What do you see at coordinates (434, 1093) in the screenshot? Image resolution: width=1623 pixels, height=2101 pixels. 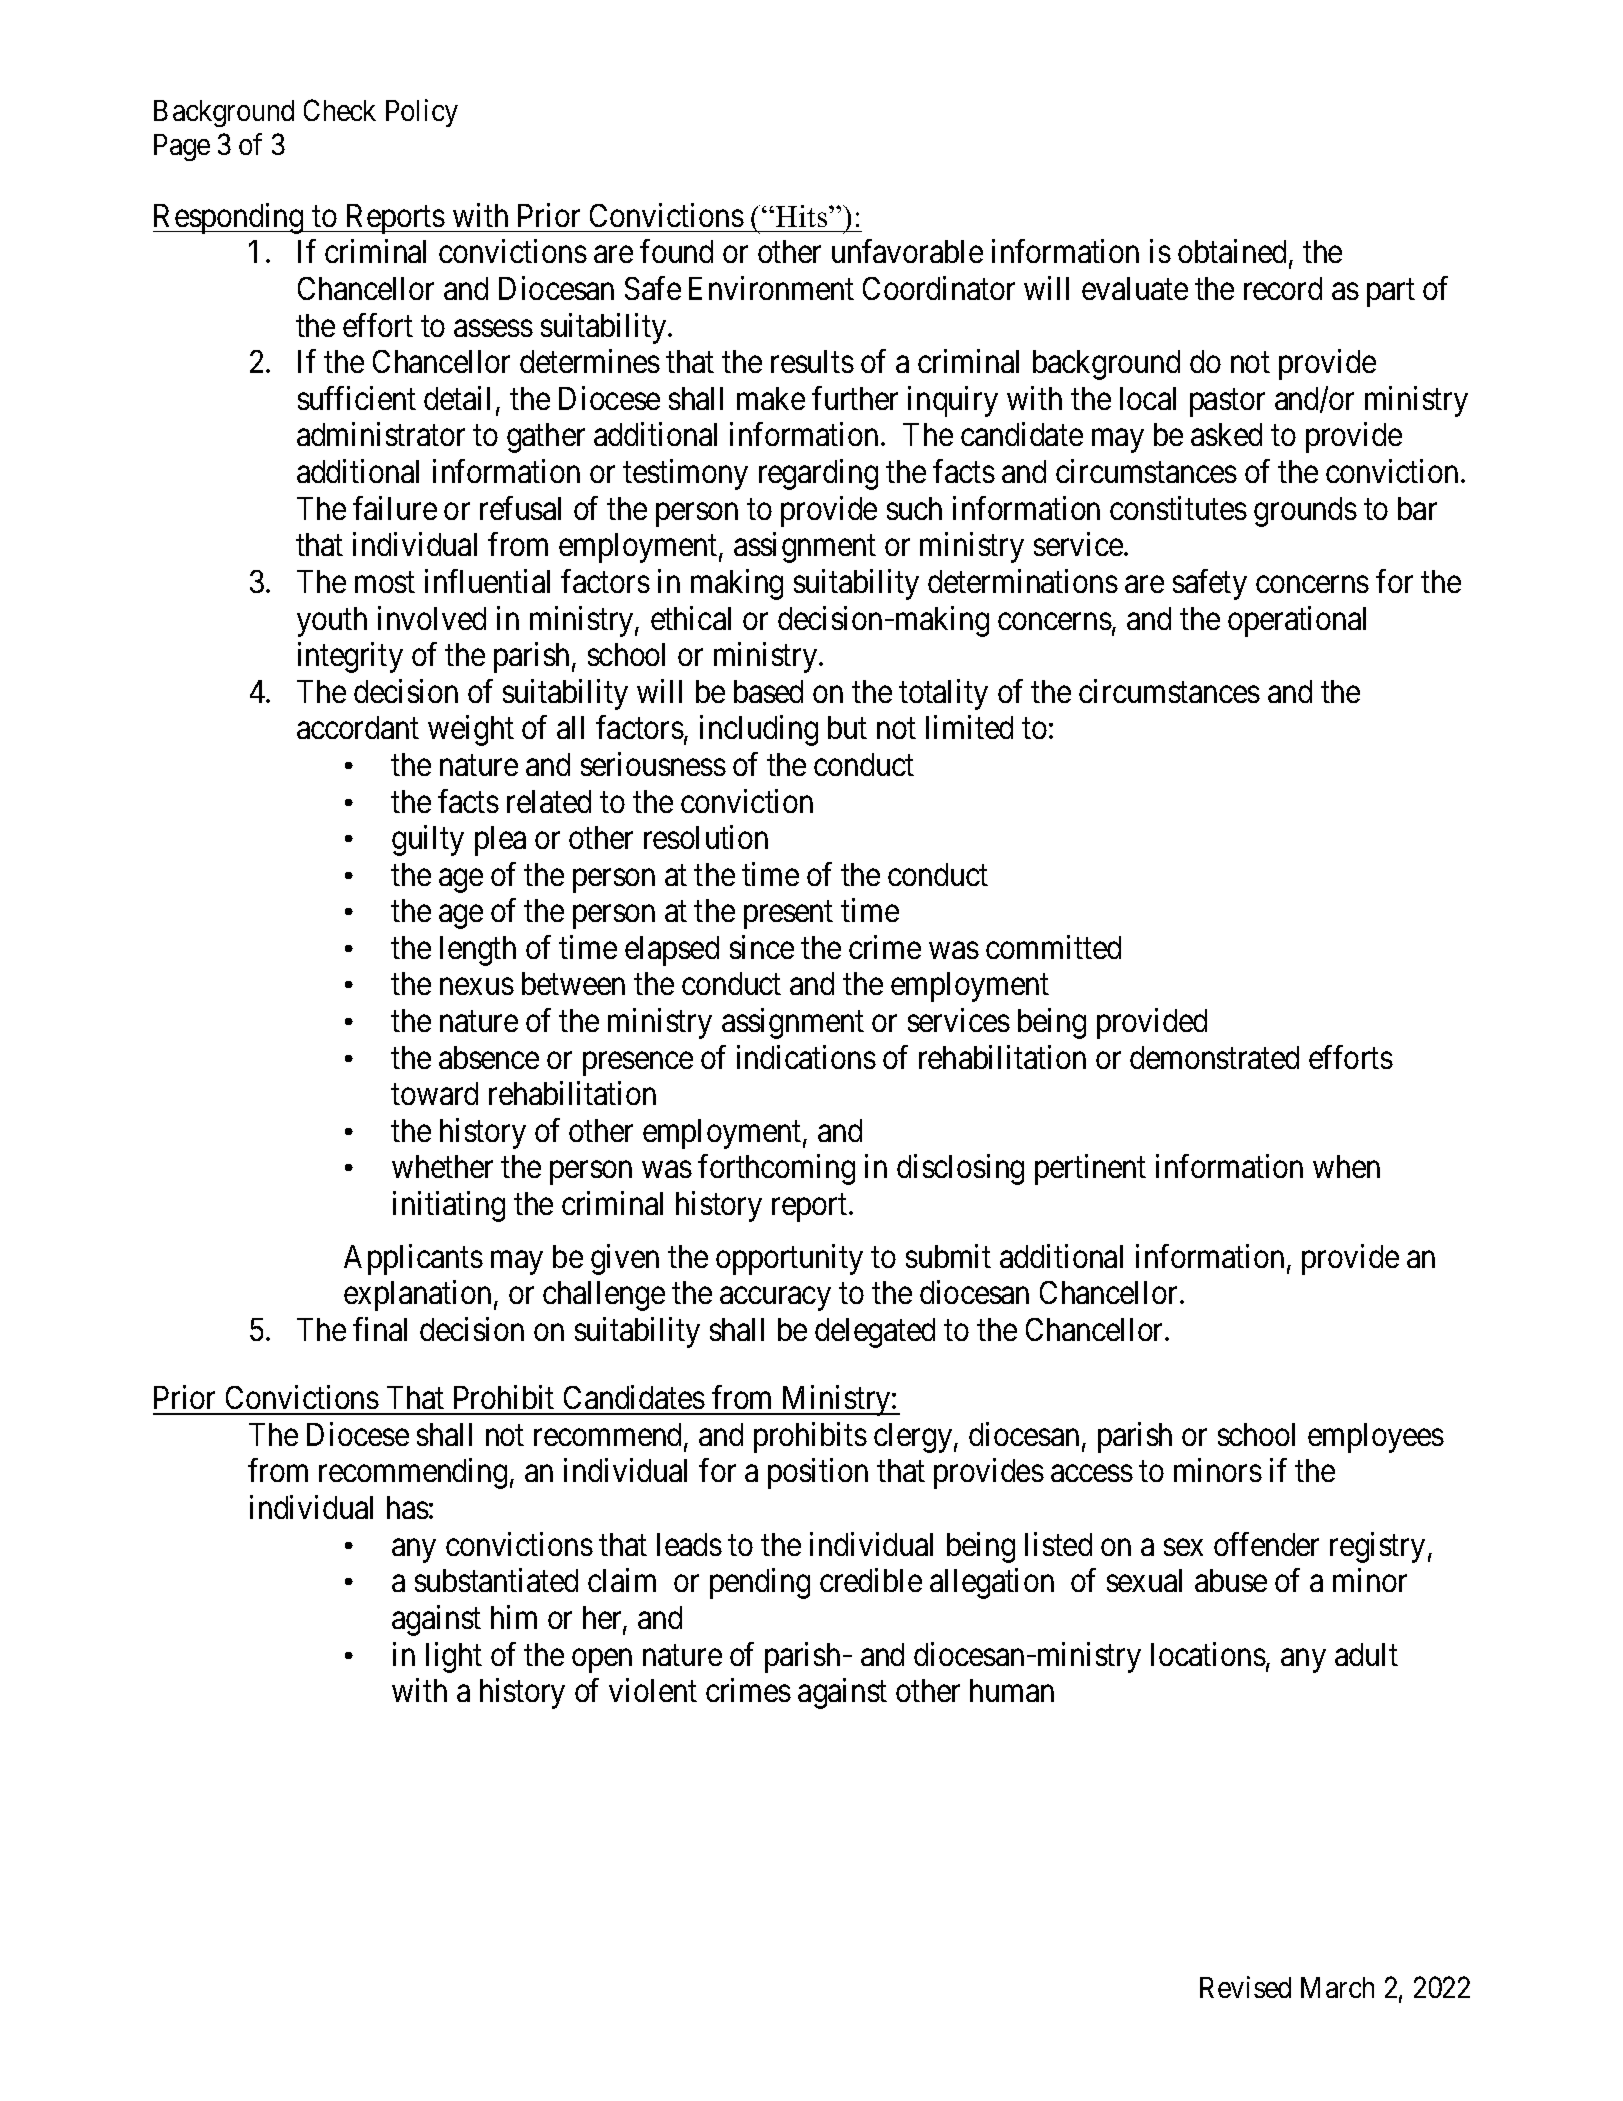 I see `toward` at bounding box center [434, 1093].
